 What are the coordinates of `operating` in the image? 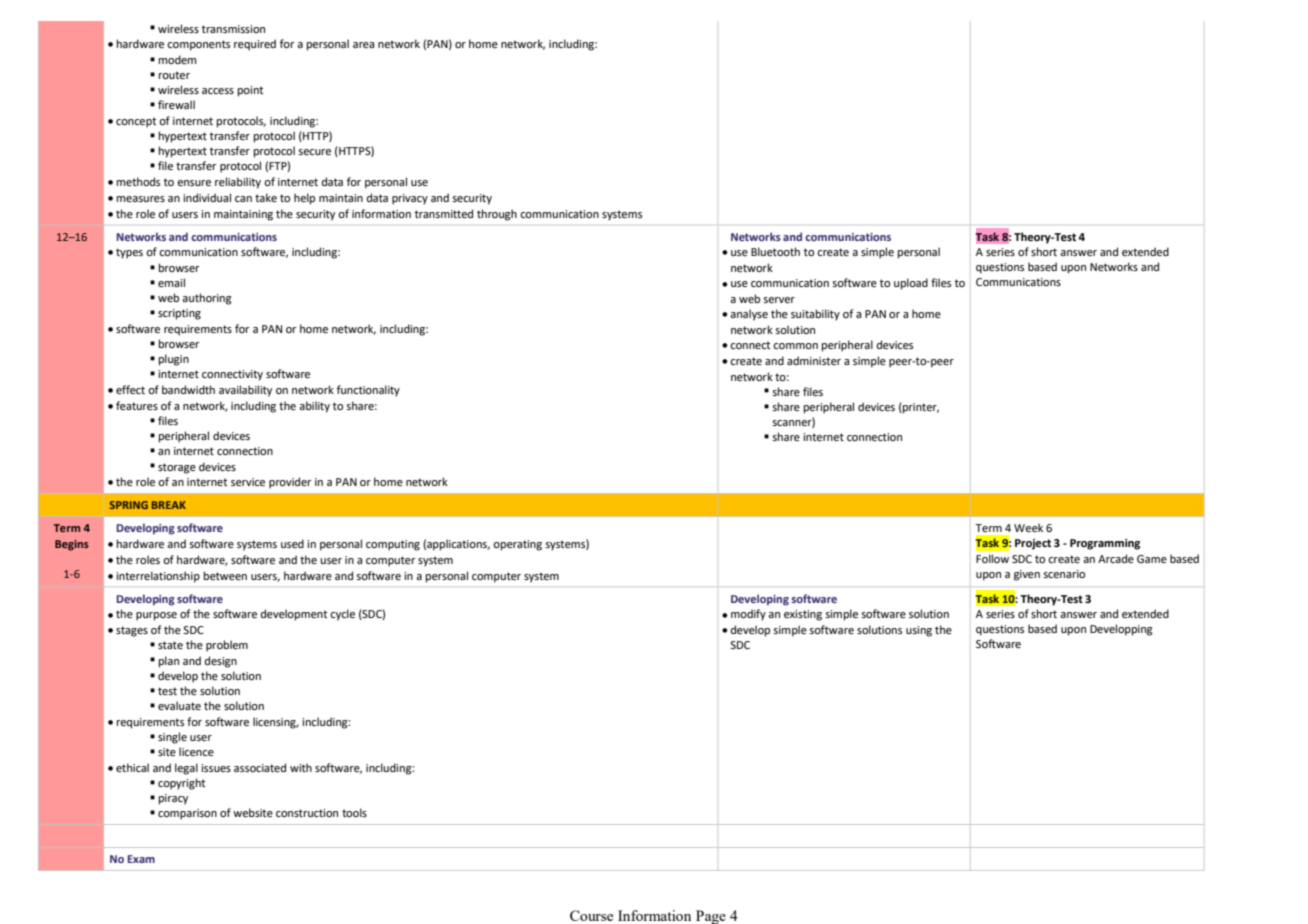 It's located at (517, 545).
